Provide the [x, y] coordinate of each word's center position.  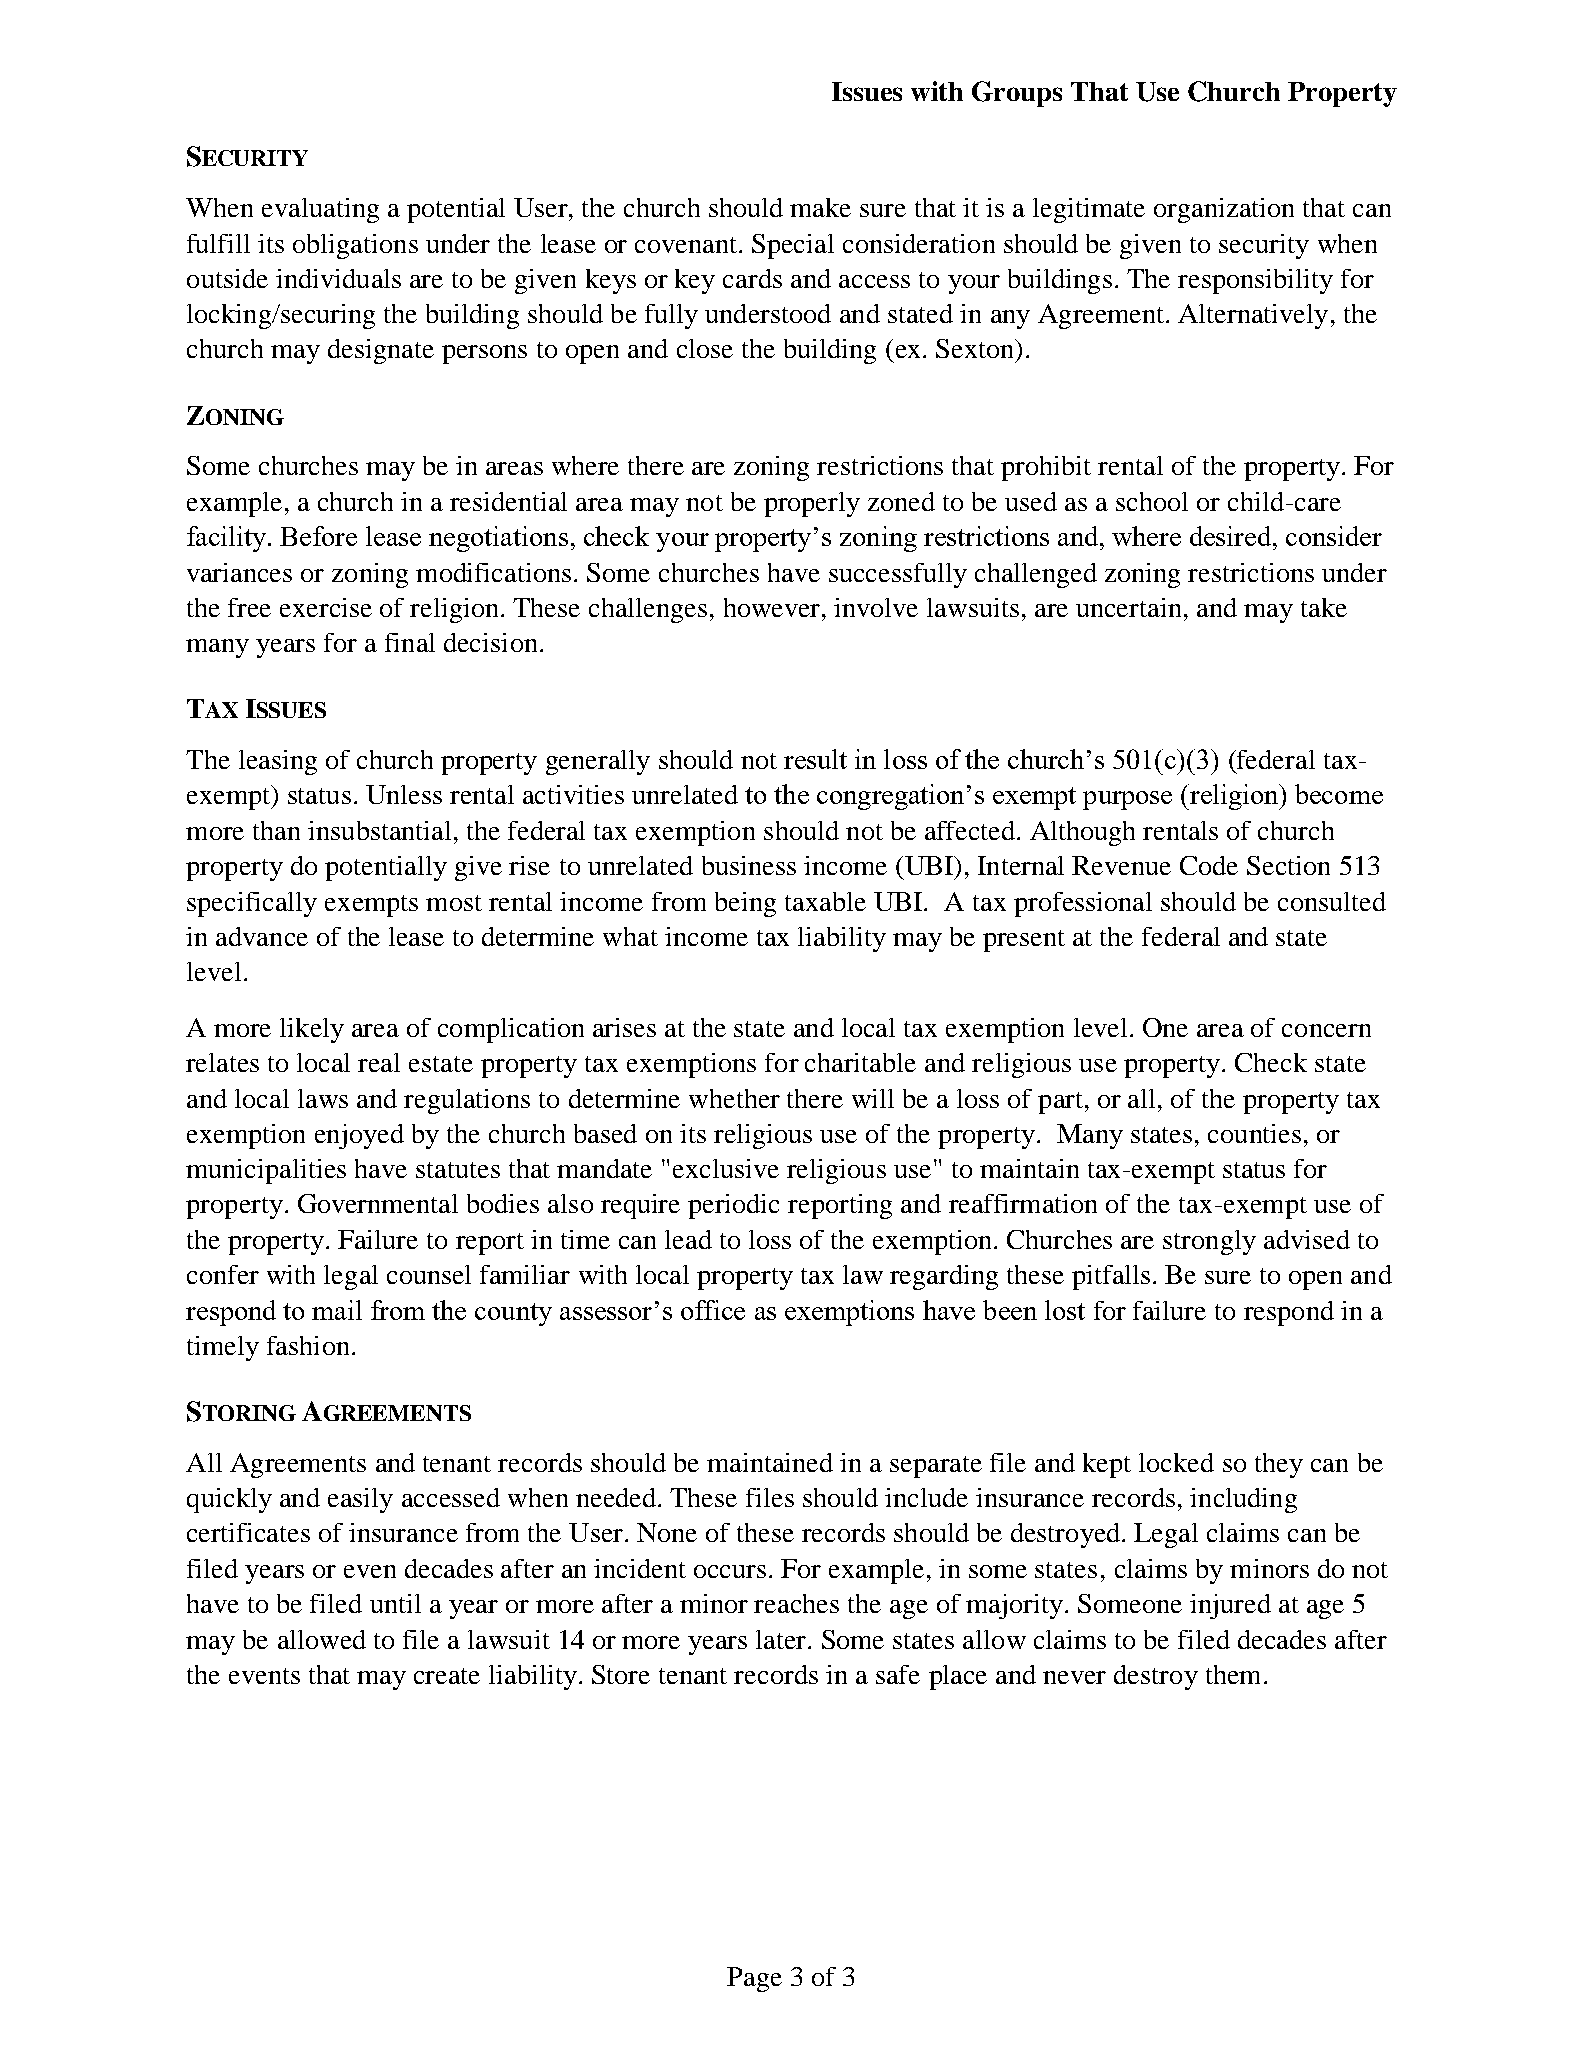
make [820, 207]
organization [1224, 210]
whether [734, 1098]
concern [1326, 1030]
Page [754, 1979]
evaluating [320, 210]
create [447, 1676]
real [379, 1062]
